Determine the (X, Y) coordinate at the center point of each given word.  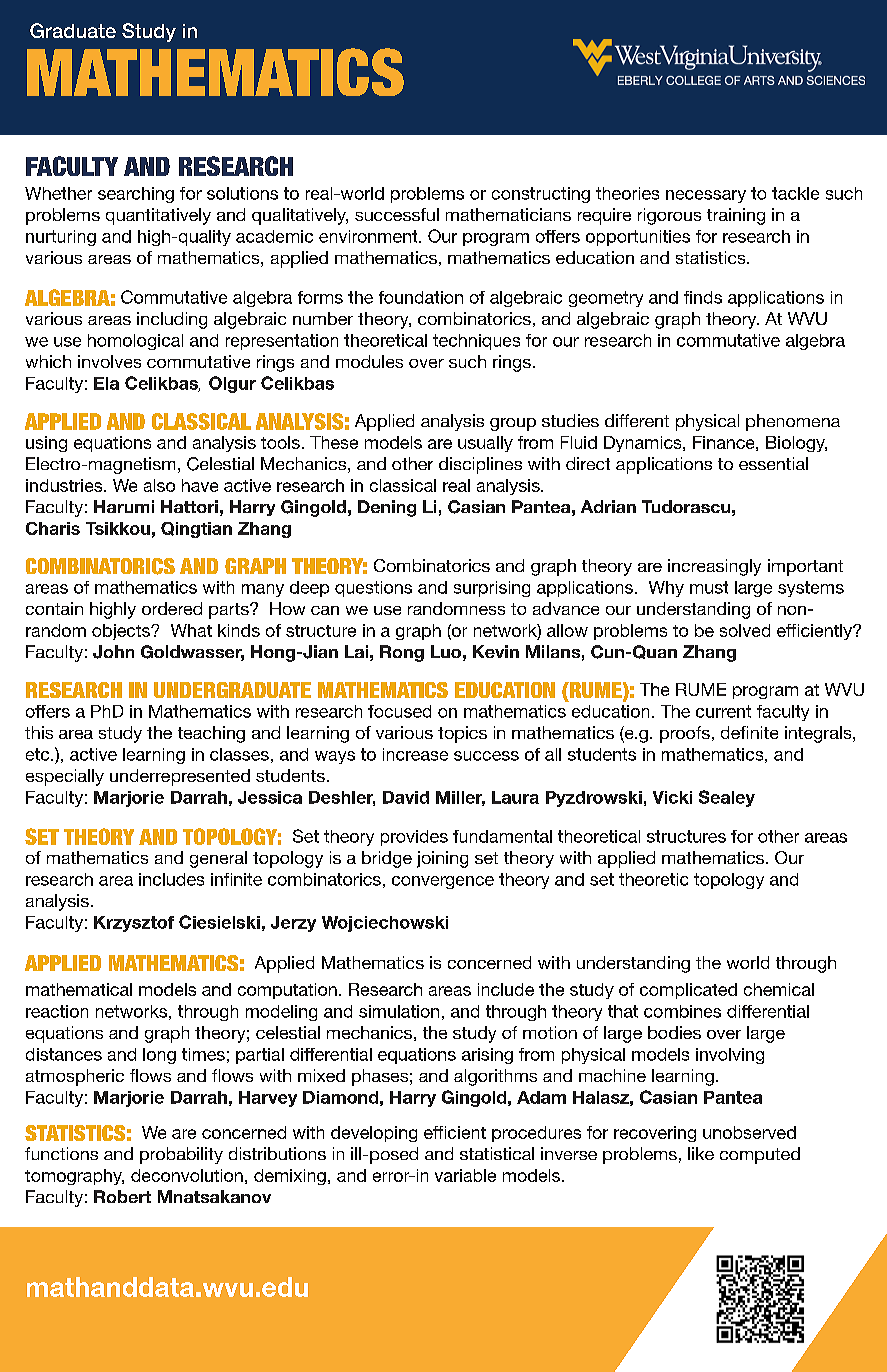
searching (136, 195)
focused (399, 711)
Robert (122, 1196)
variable (465, 1175)
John (113, 652)
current (723, 711)
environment (369, 236)
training (736, 216)
